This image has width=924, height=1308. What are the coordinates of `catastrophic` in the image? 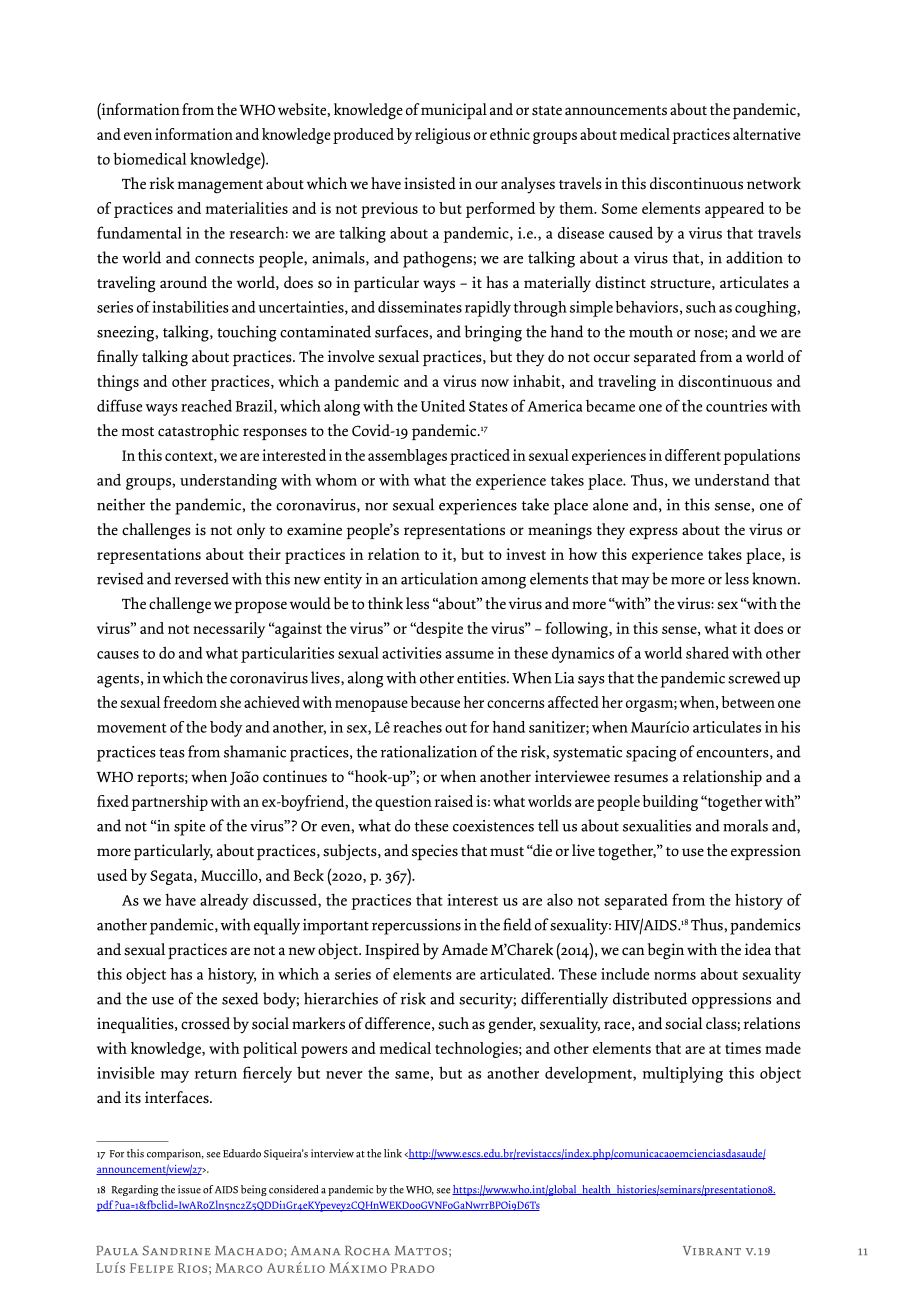 It's located at (198, 432).
